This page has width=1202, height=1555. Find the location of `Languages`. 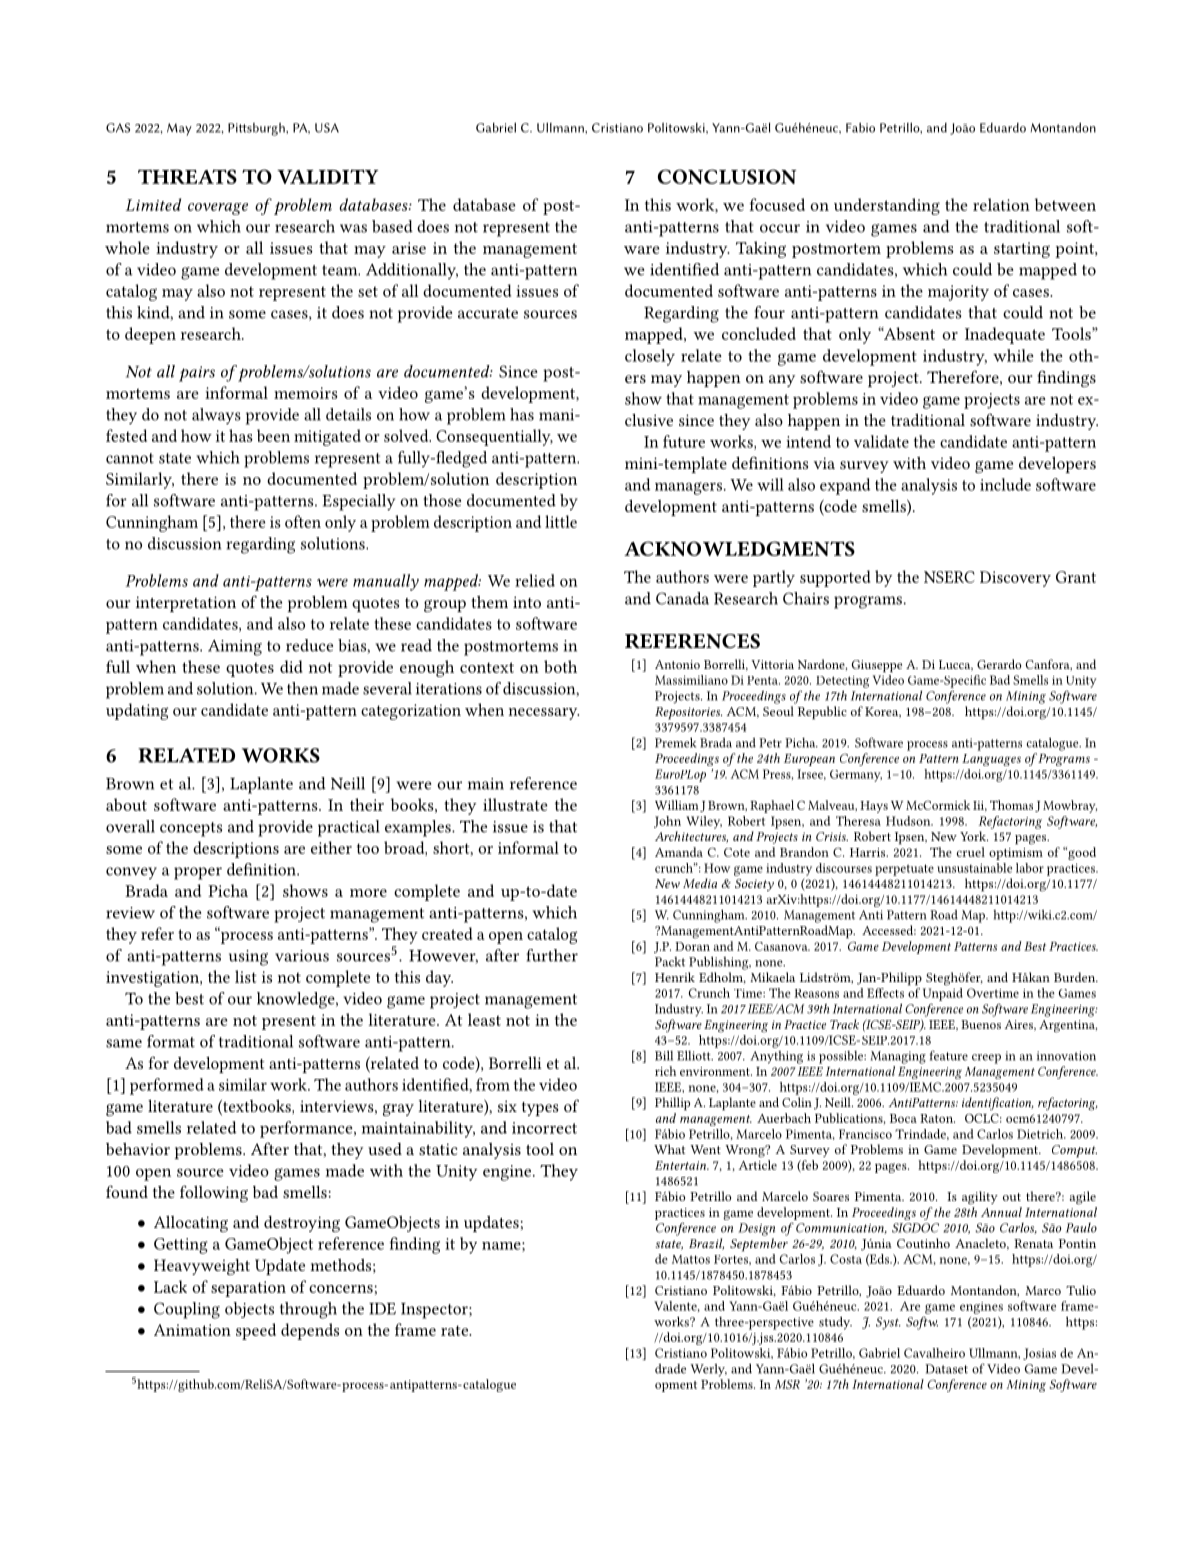

Languages is located at coordinates (991, 760).
